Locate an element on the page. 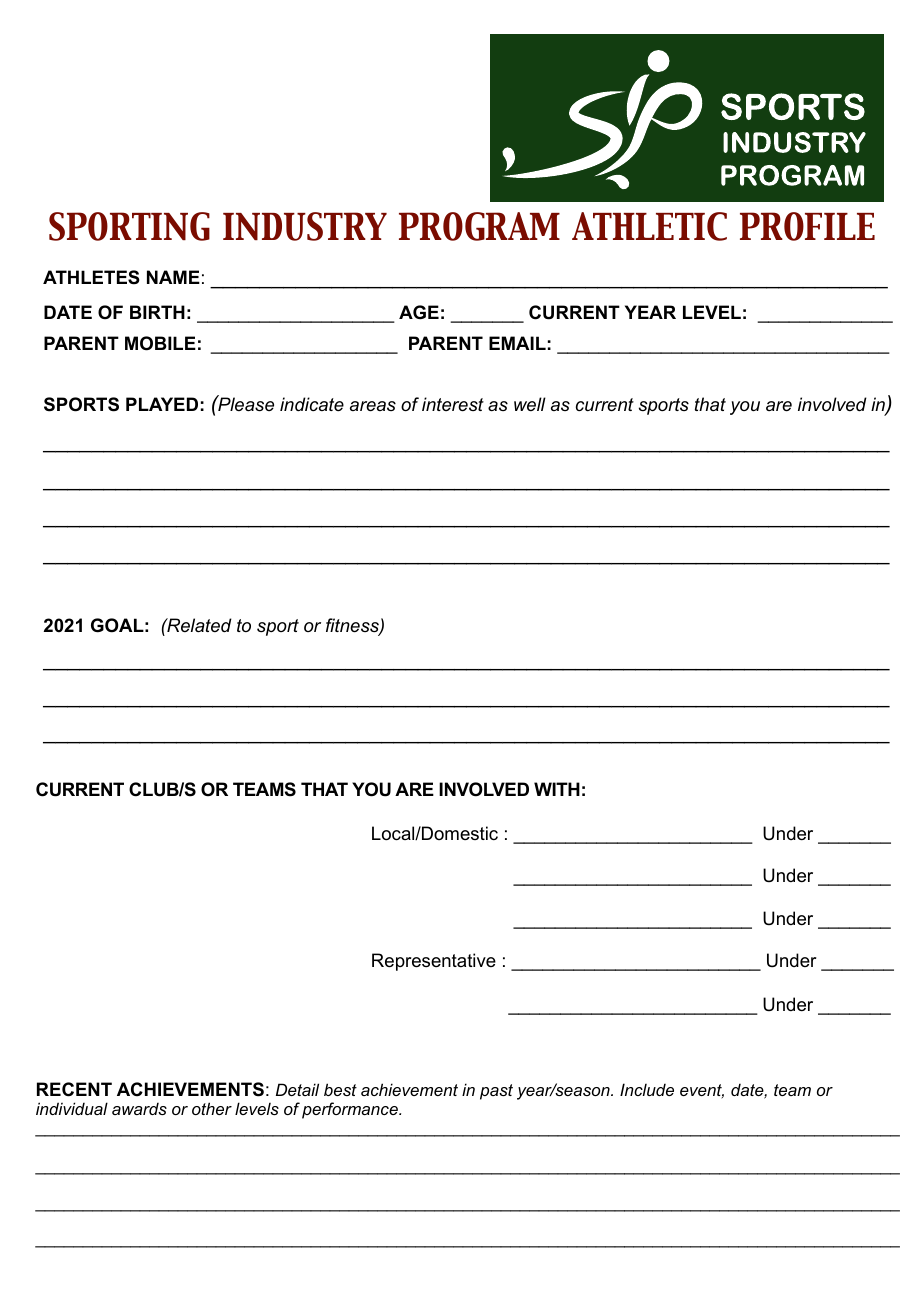 The height and width of the document is (1308, 924). interest is located at coordinates (453, 404).
